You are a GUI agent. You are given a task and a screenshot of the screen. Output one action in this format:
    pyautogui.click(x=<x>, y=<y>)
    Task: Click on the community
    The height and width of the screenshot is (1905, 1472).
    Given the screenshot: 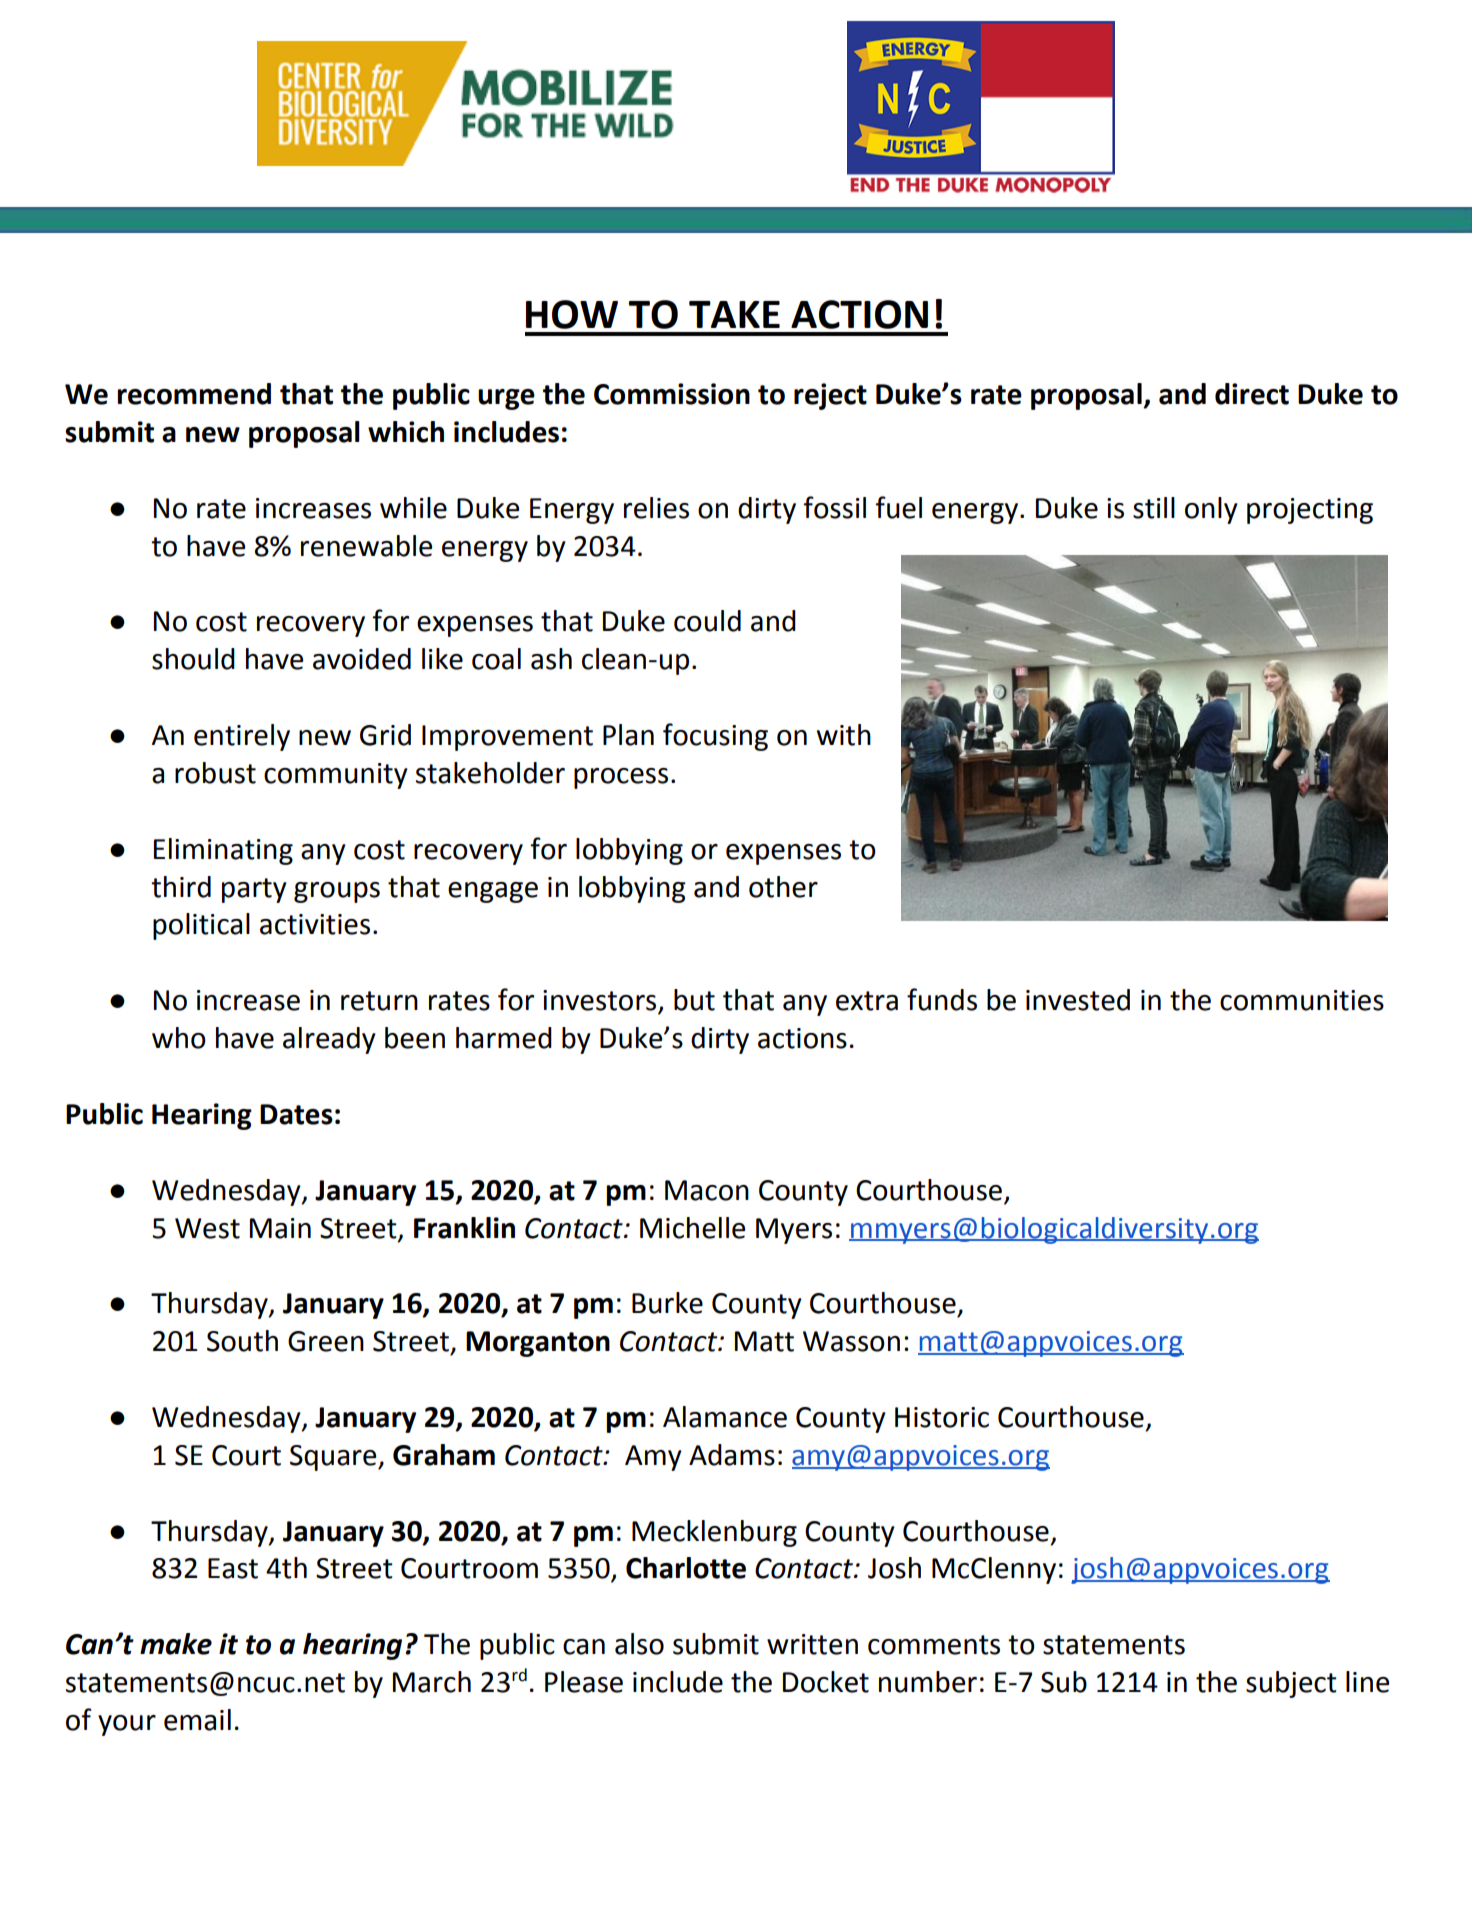 What is the action you would take?
    pyautogui.click(x=336, y=776)
